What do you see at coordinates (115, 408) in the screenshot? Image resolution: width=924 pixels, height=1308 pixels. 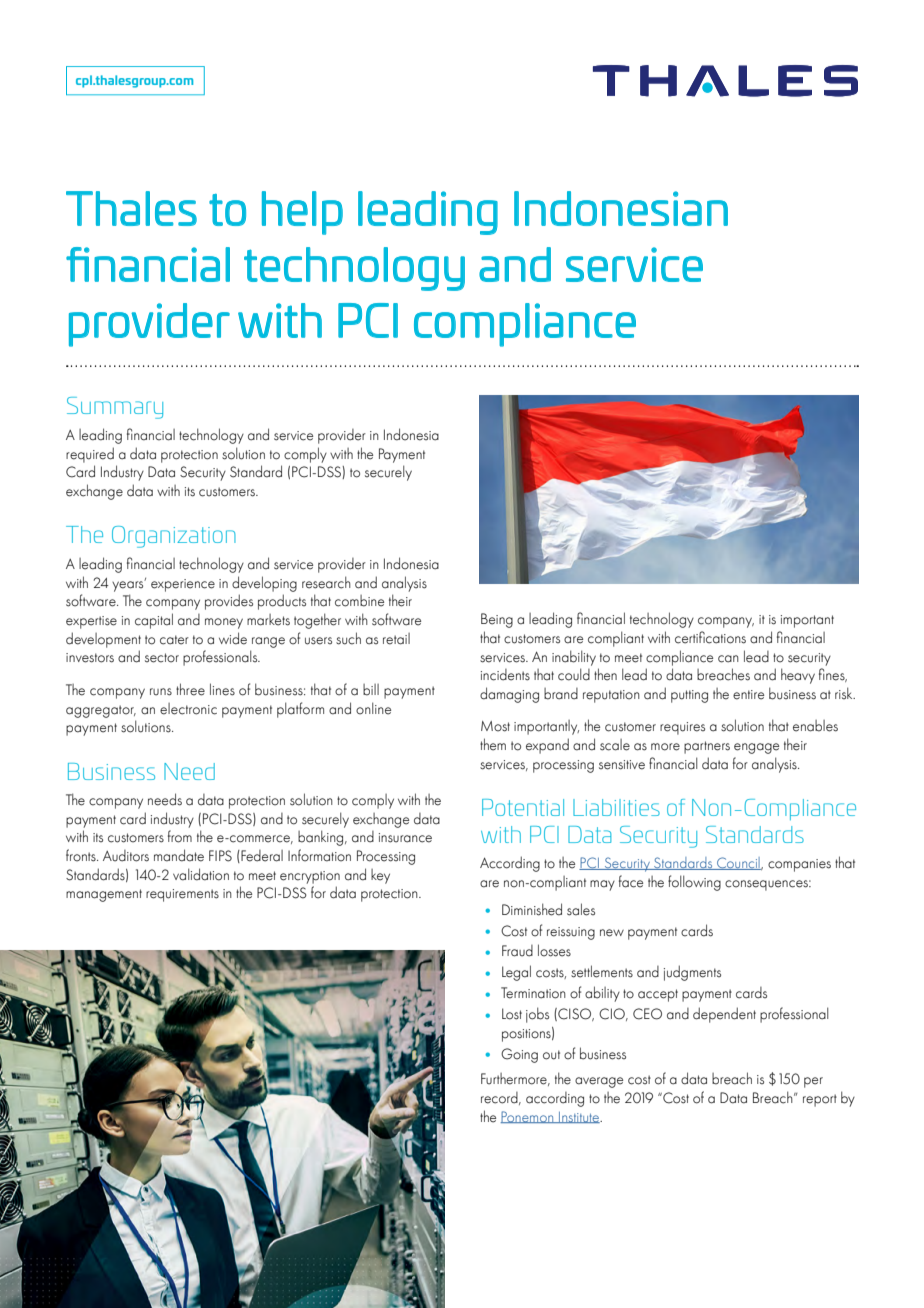 I see `Summary` at bounding box center [115, 408].
